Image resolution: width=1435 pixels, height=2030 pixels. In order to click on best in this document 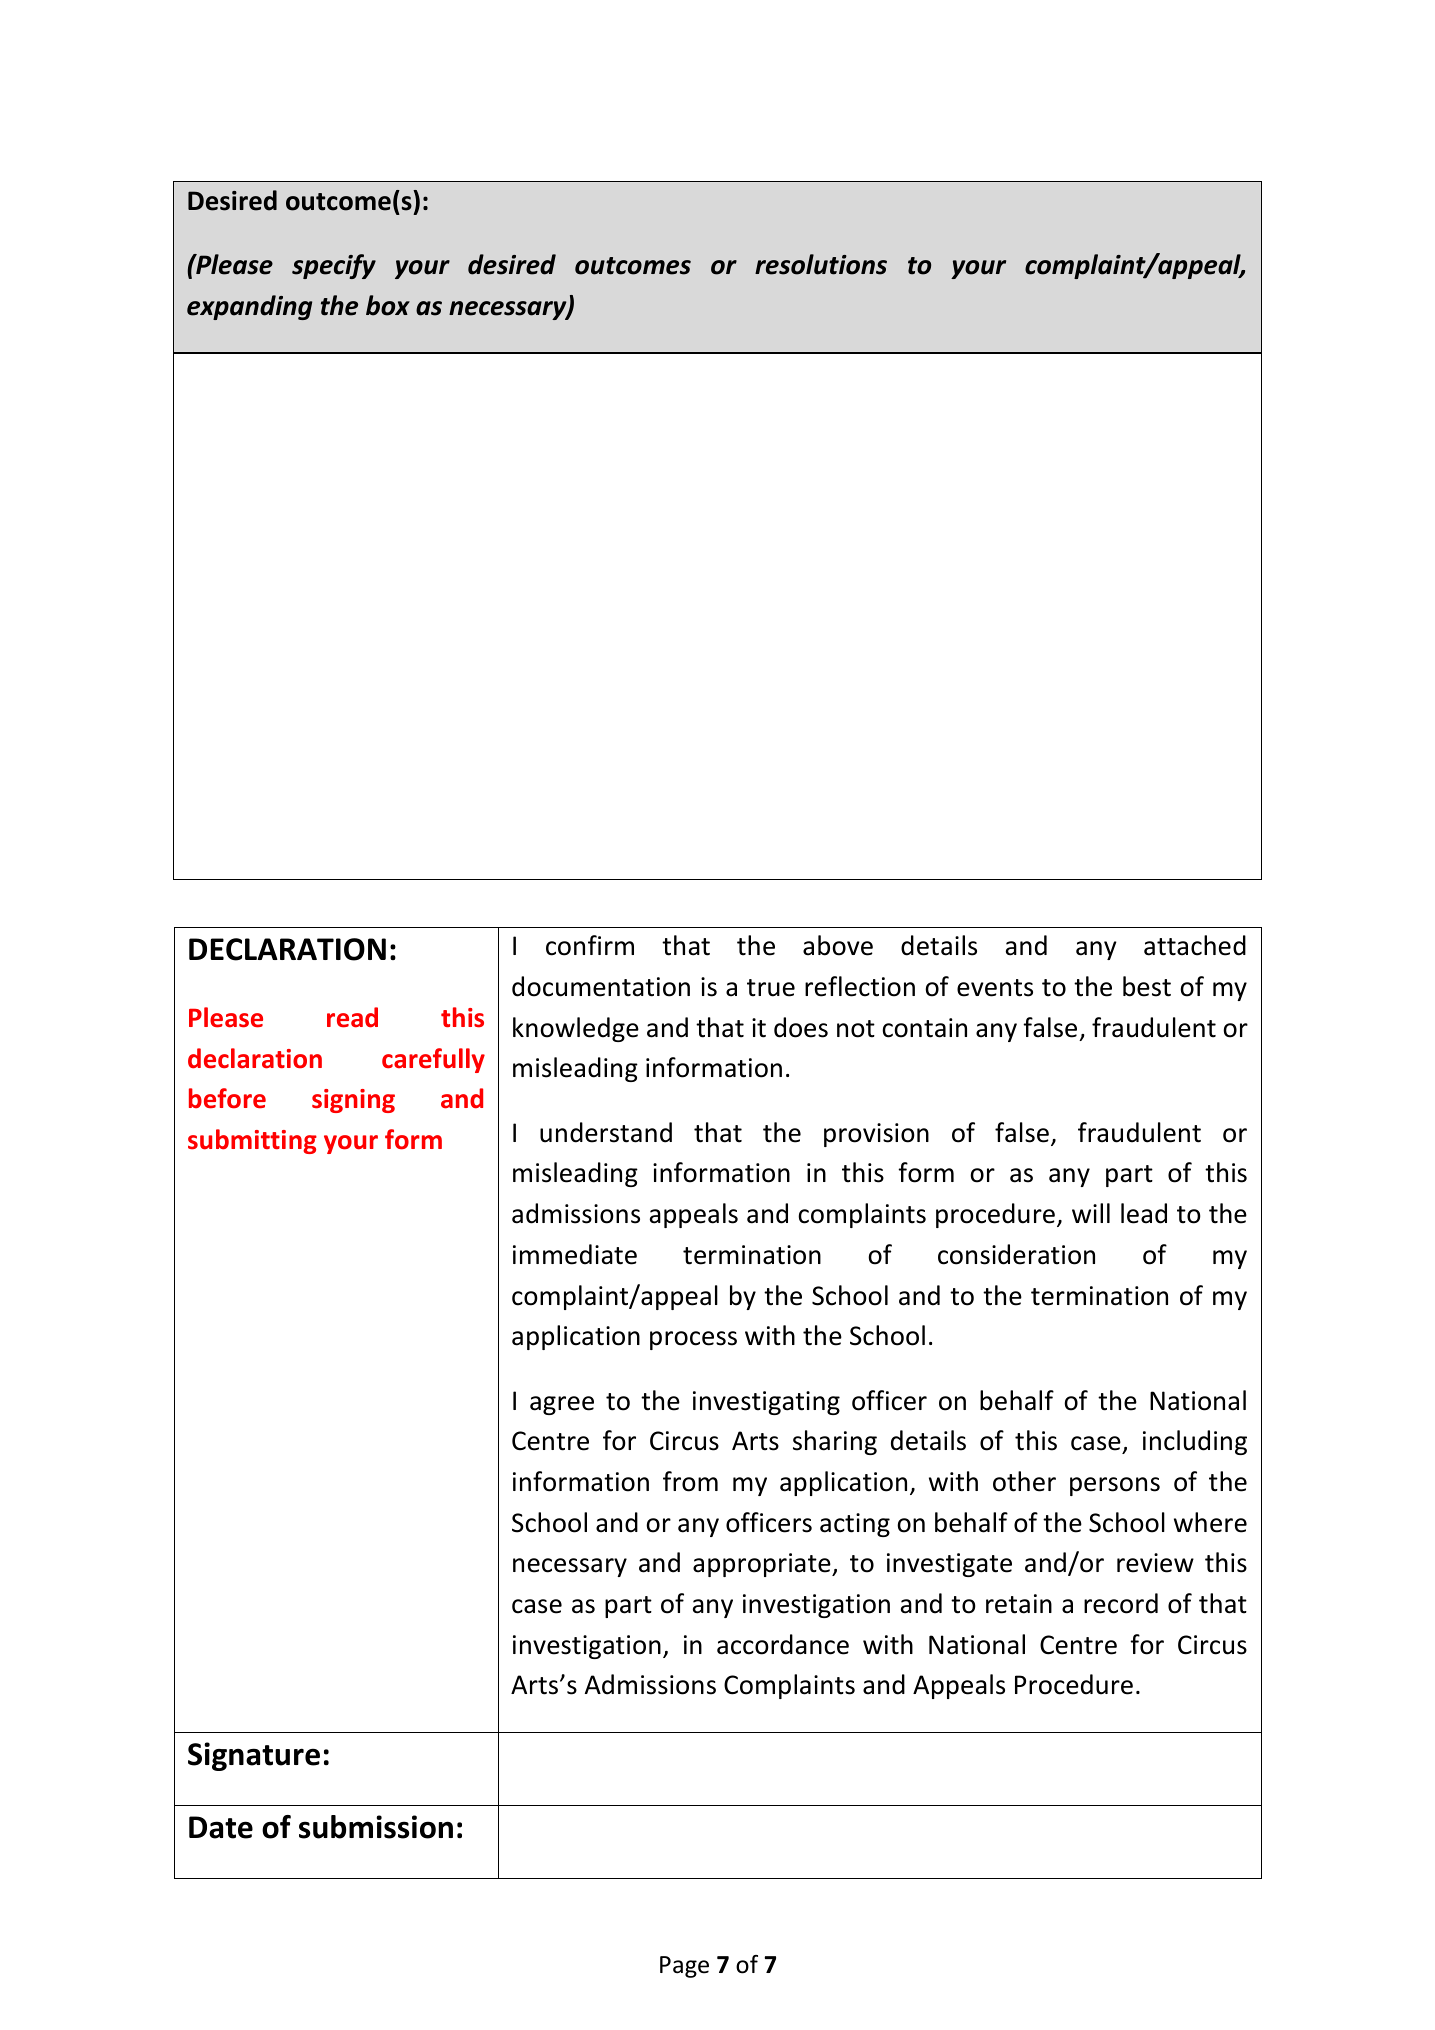, I will do `click(1147, 986)`.
